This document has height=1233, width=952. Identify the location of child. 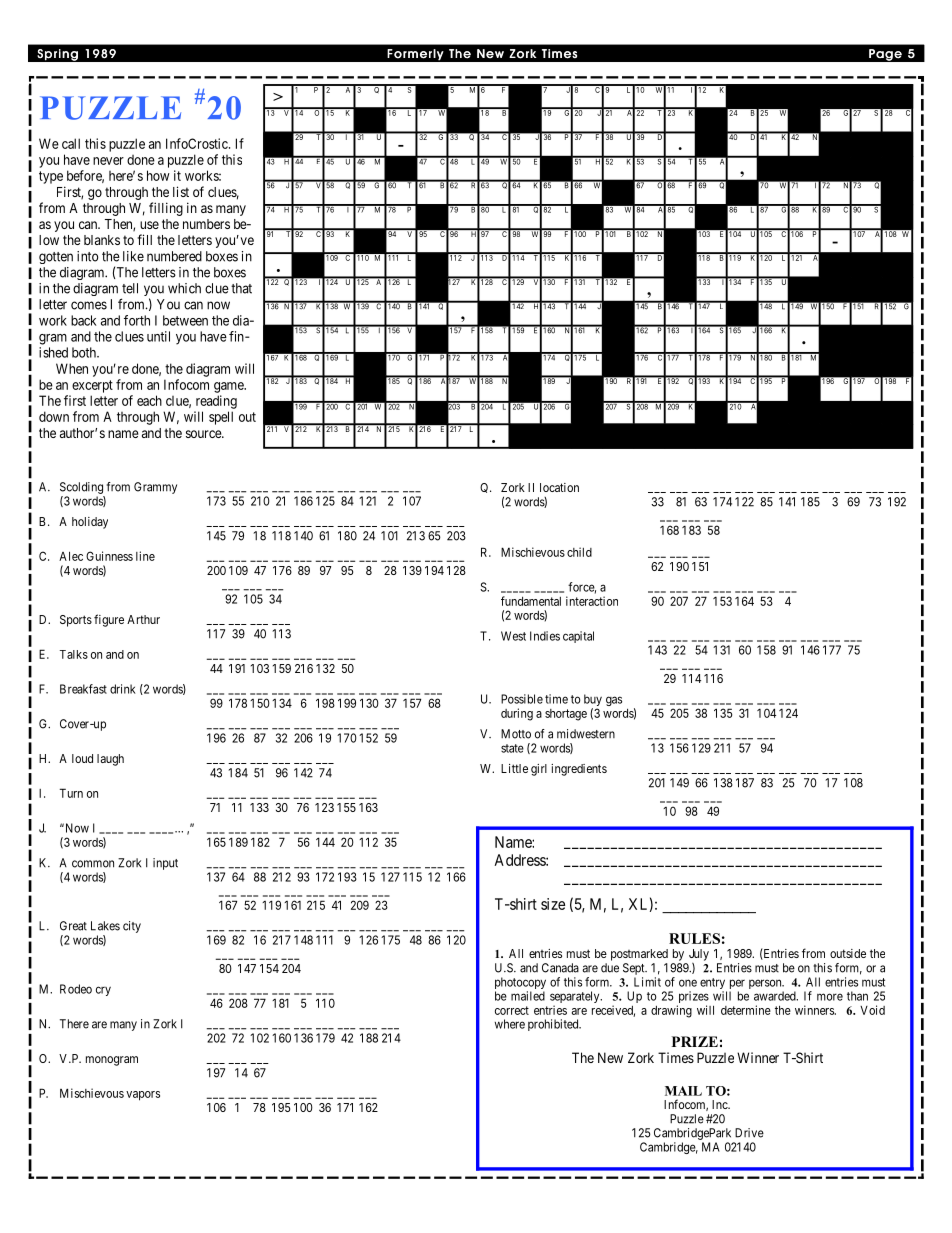
(579, 552).
